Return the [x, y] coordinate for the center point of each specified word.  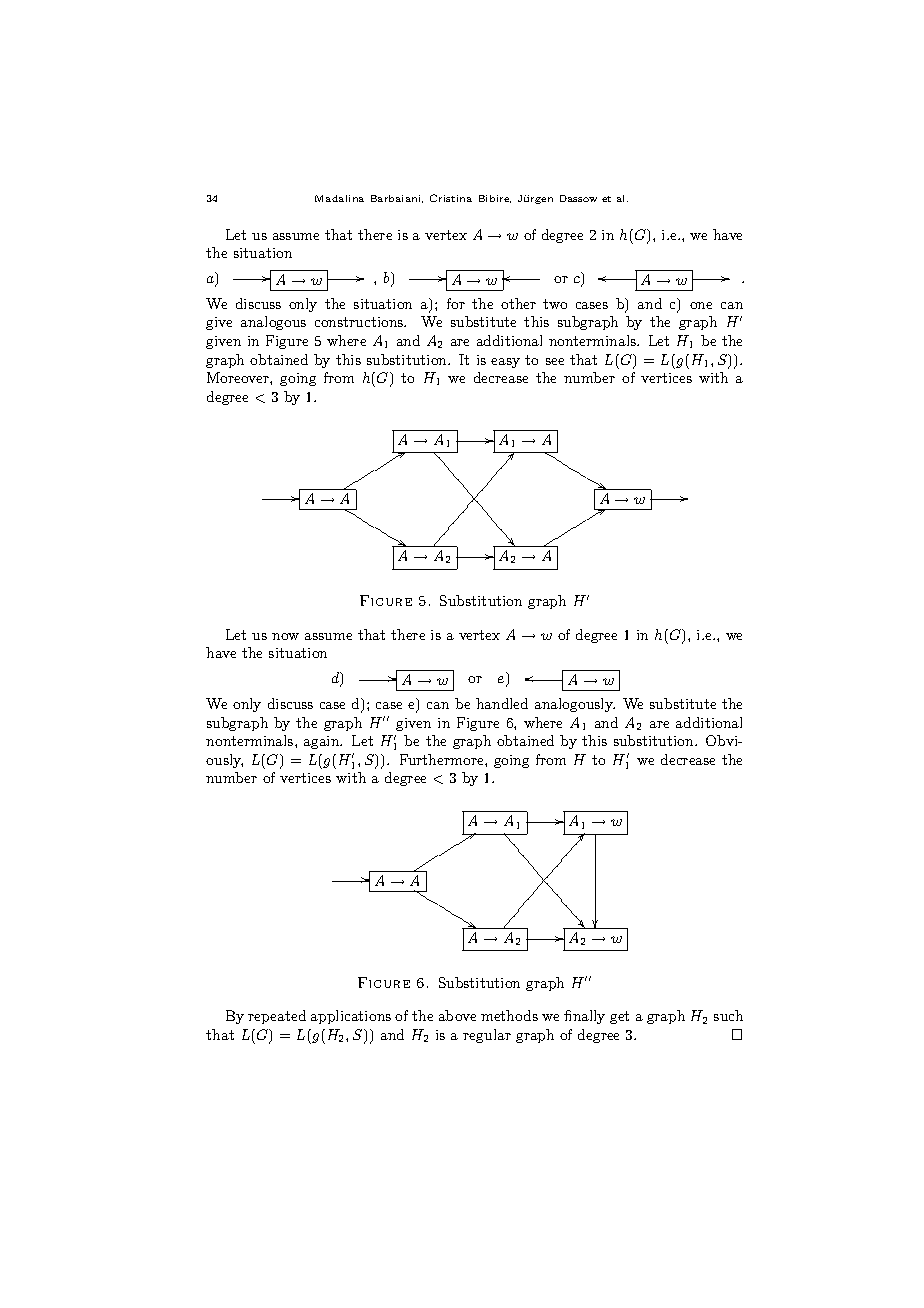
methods [509, 1015]
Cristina [451, 198]
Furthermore [443, 759]
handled [502, 703]
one [701, 305]
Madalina [339, 198]
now [285, 636]
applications [351, 1017]
